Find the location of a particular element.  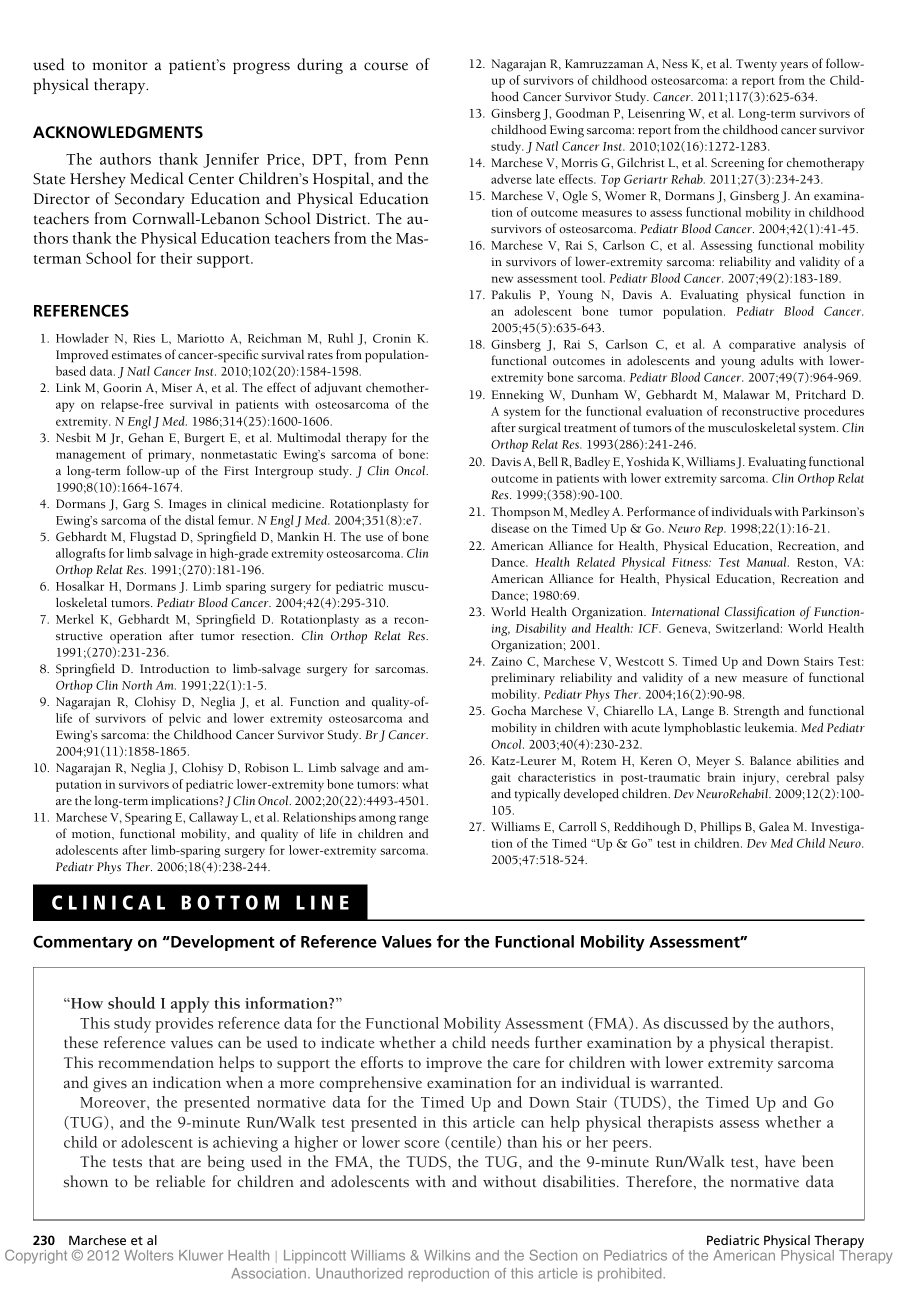

Commentary is located at coordinates (83, 943).
